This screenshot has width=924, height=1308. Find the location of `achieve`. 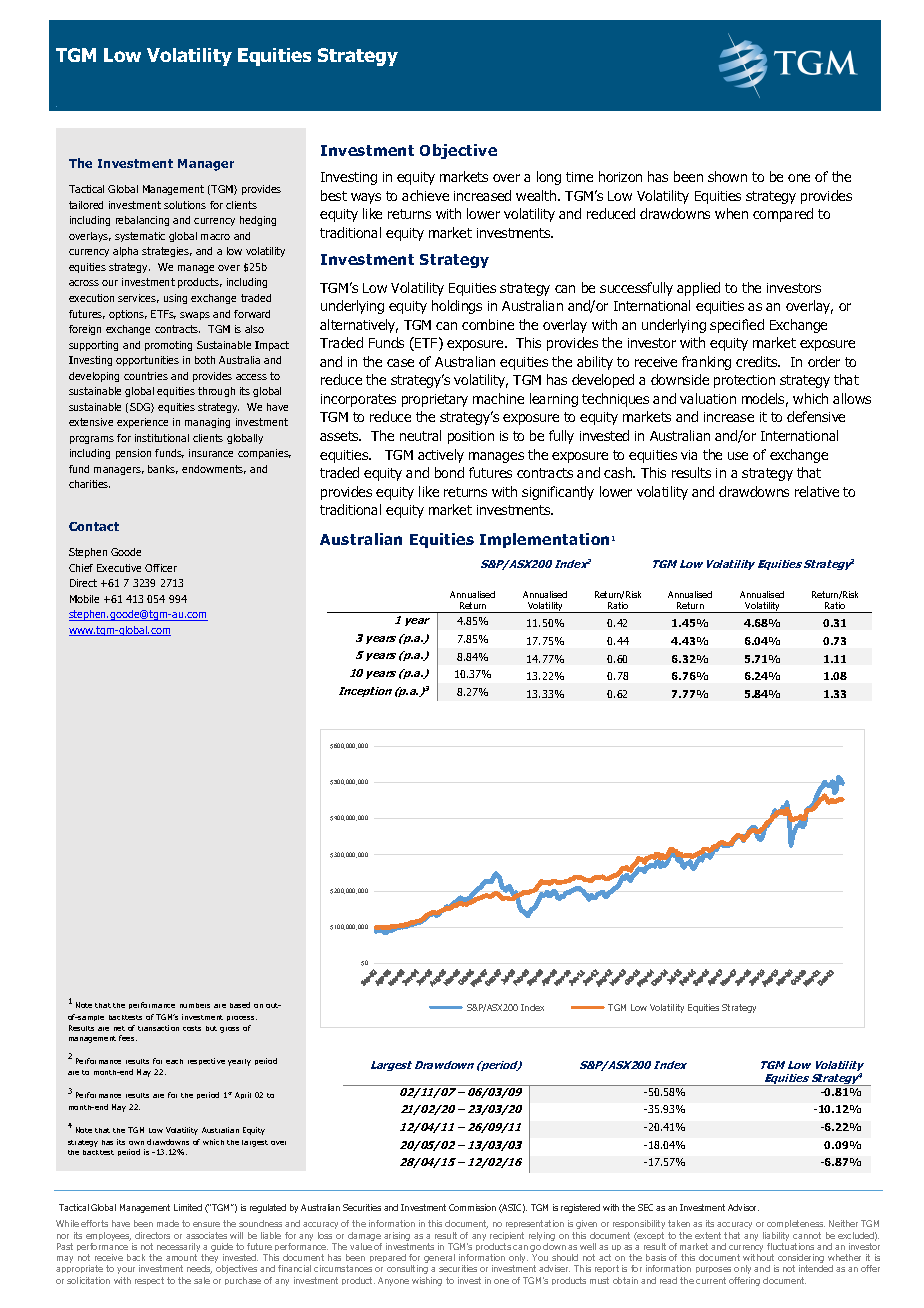

achieve is located at coordinates (425, 195).
